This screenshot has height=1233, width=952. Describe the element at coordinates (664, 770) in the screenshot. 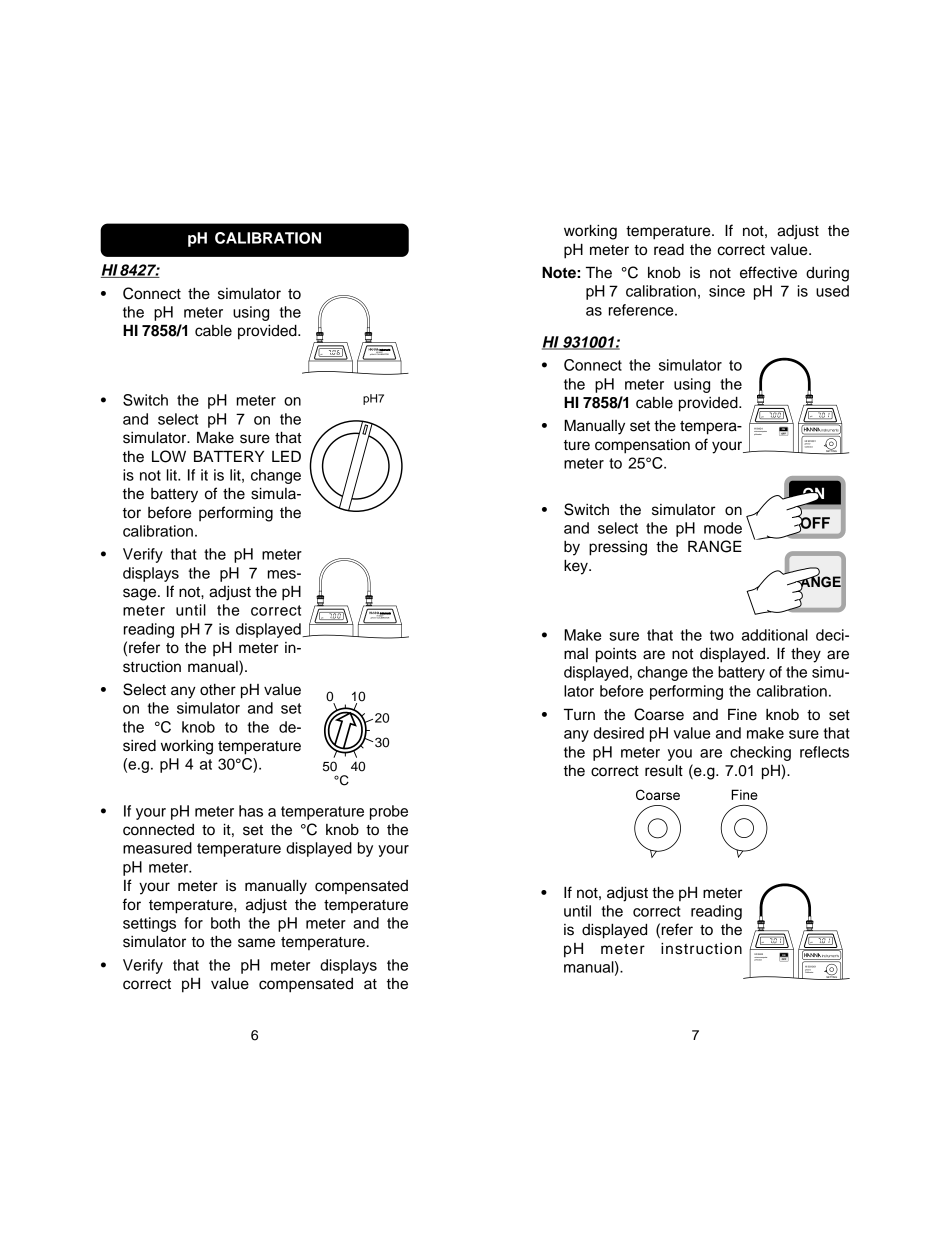

I see `result` at that location.
